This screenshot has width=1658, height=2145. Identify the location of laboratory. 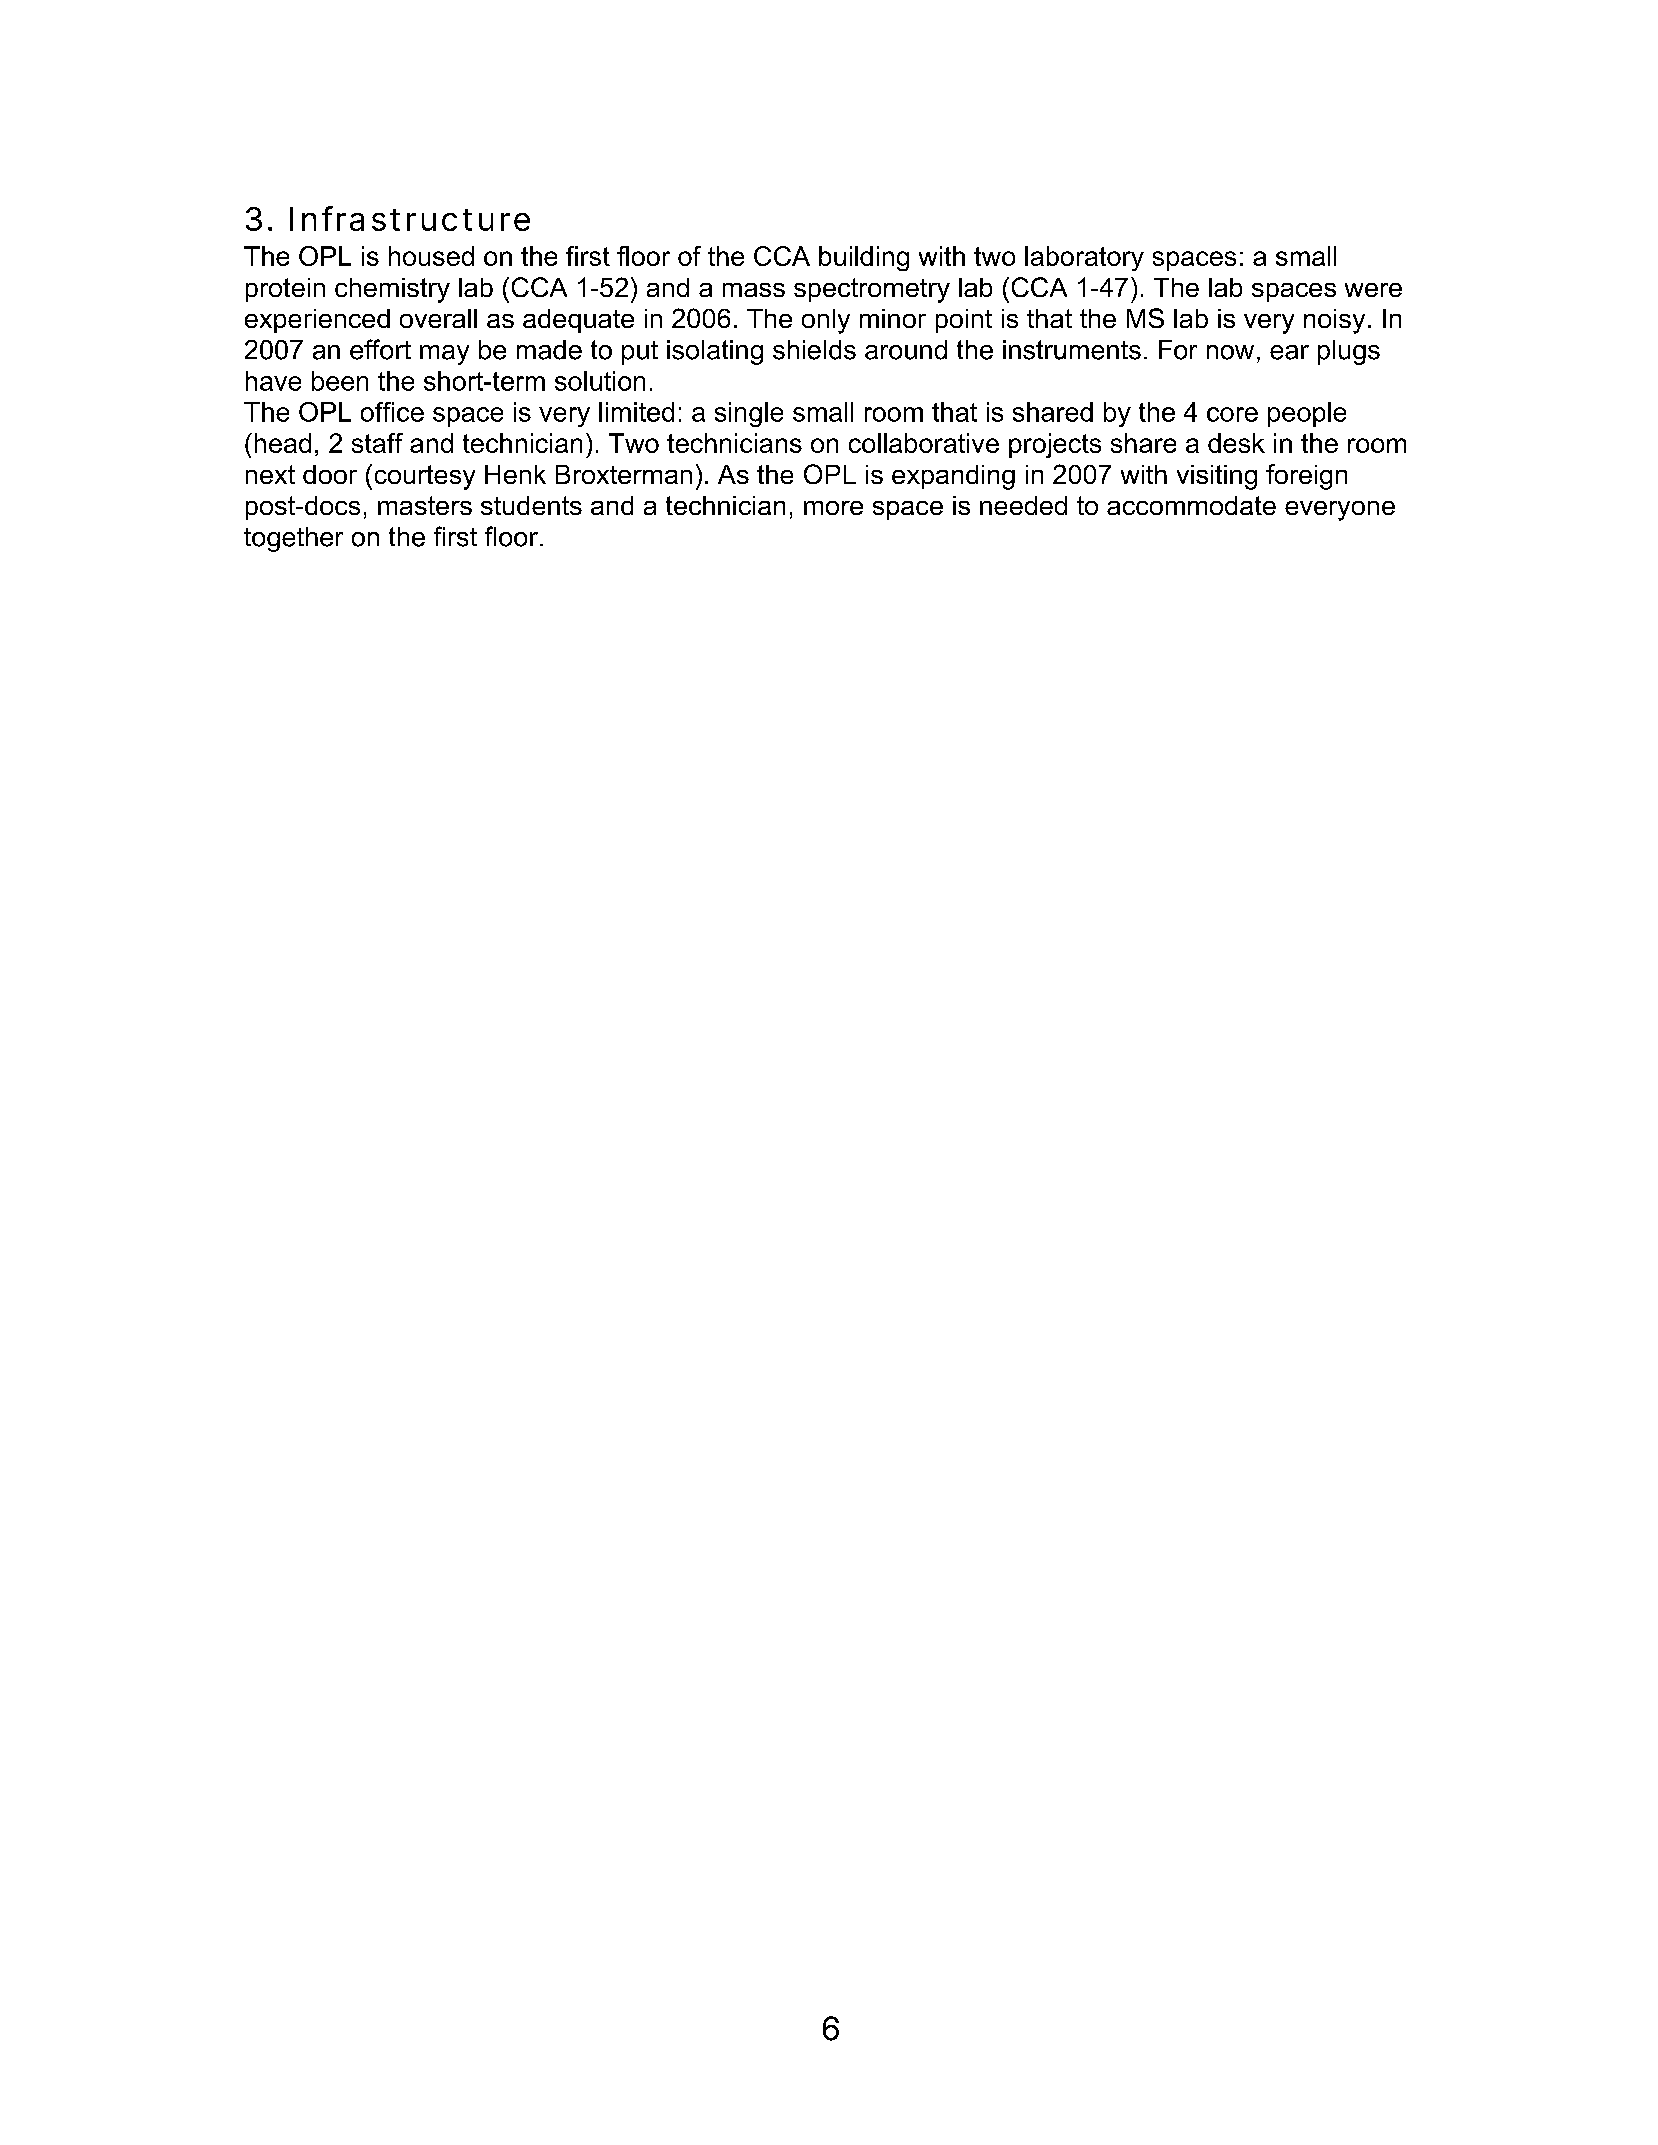
(1084, 258).
